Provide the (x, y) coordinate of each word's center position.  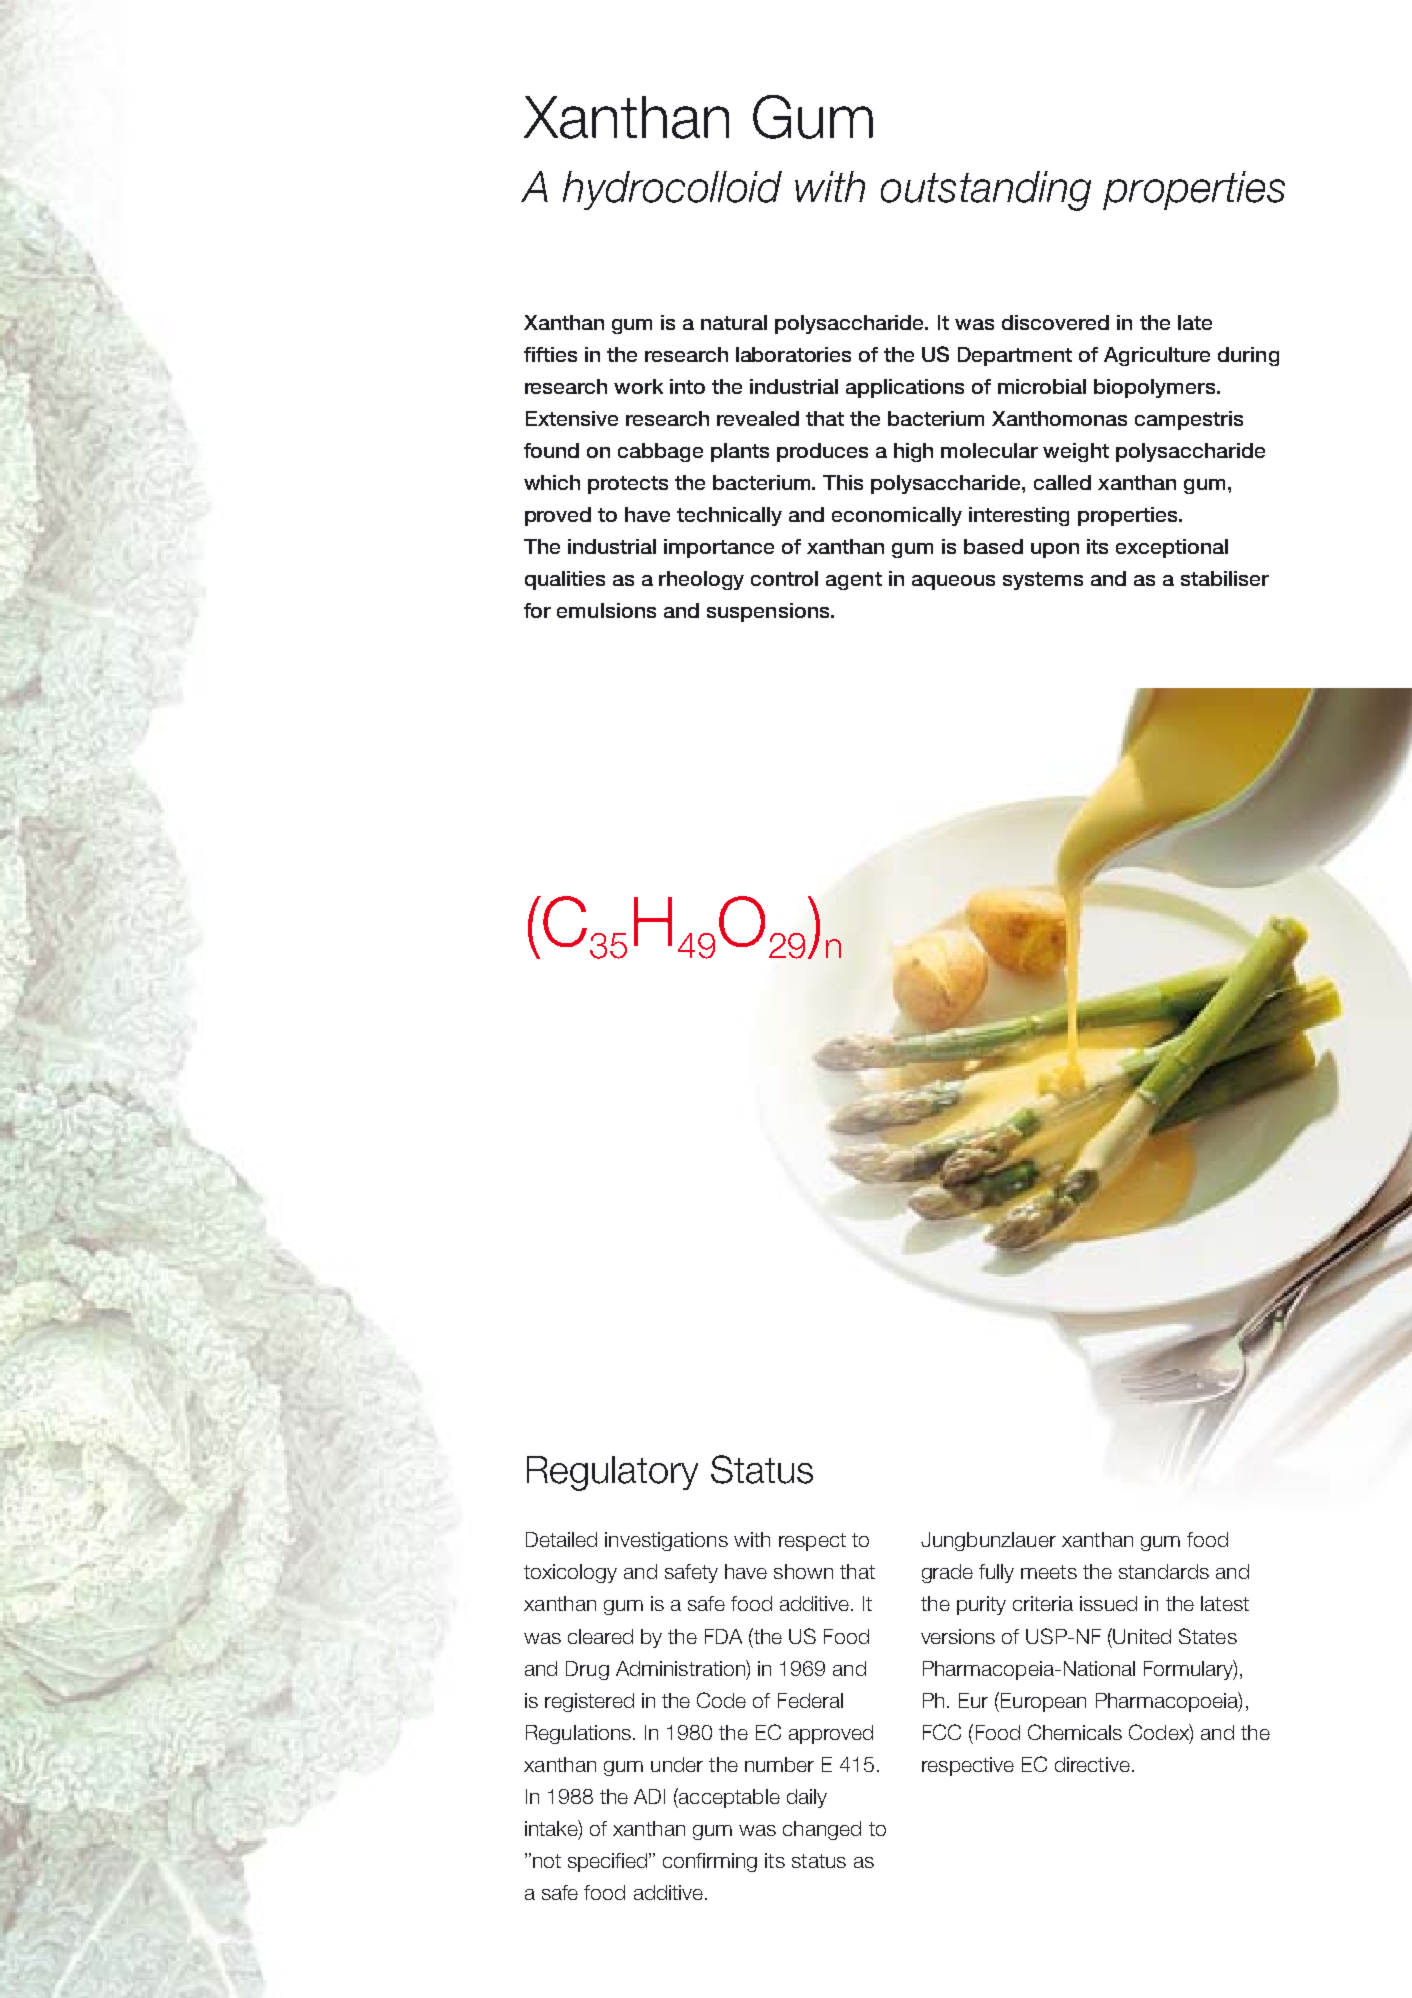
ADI (649, 1796)
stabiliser (1225, 578)
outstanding (986, 191)
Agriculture (1157, 356)
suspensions (769, 612)
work (638, 386)
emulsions (606, 610)
